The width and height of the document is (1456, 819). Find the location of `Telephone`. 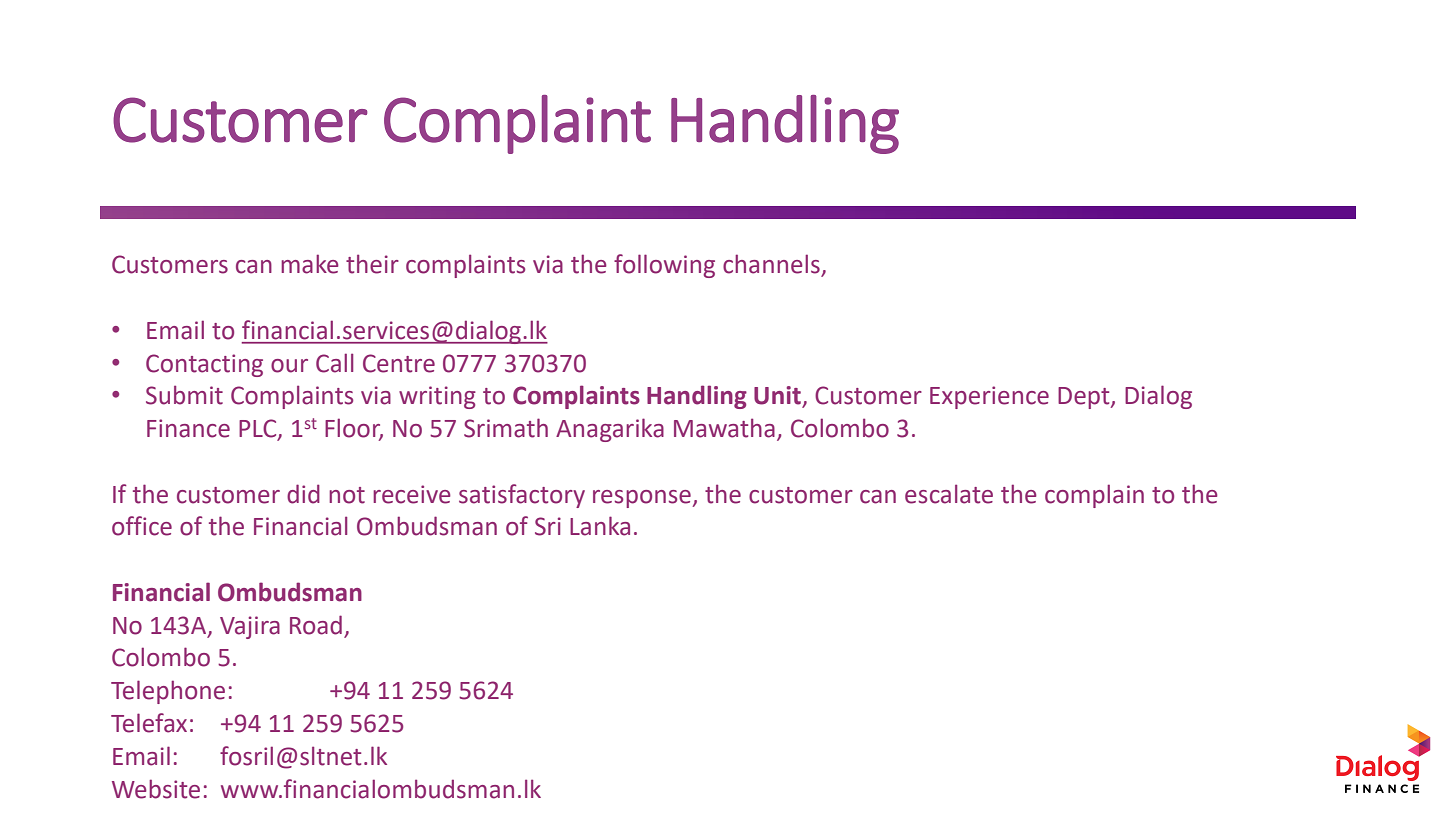

Telephone is located at coordinates (168, 692).
